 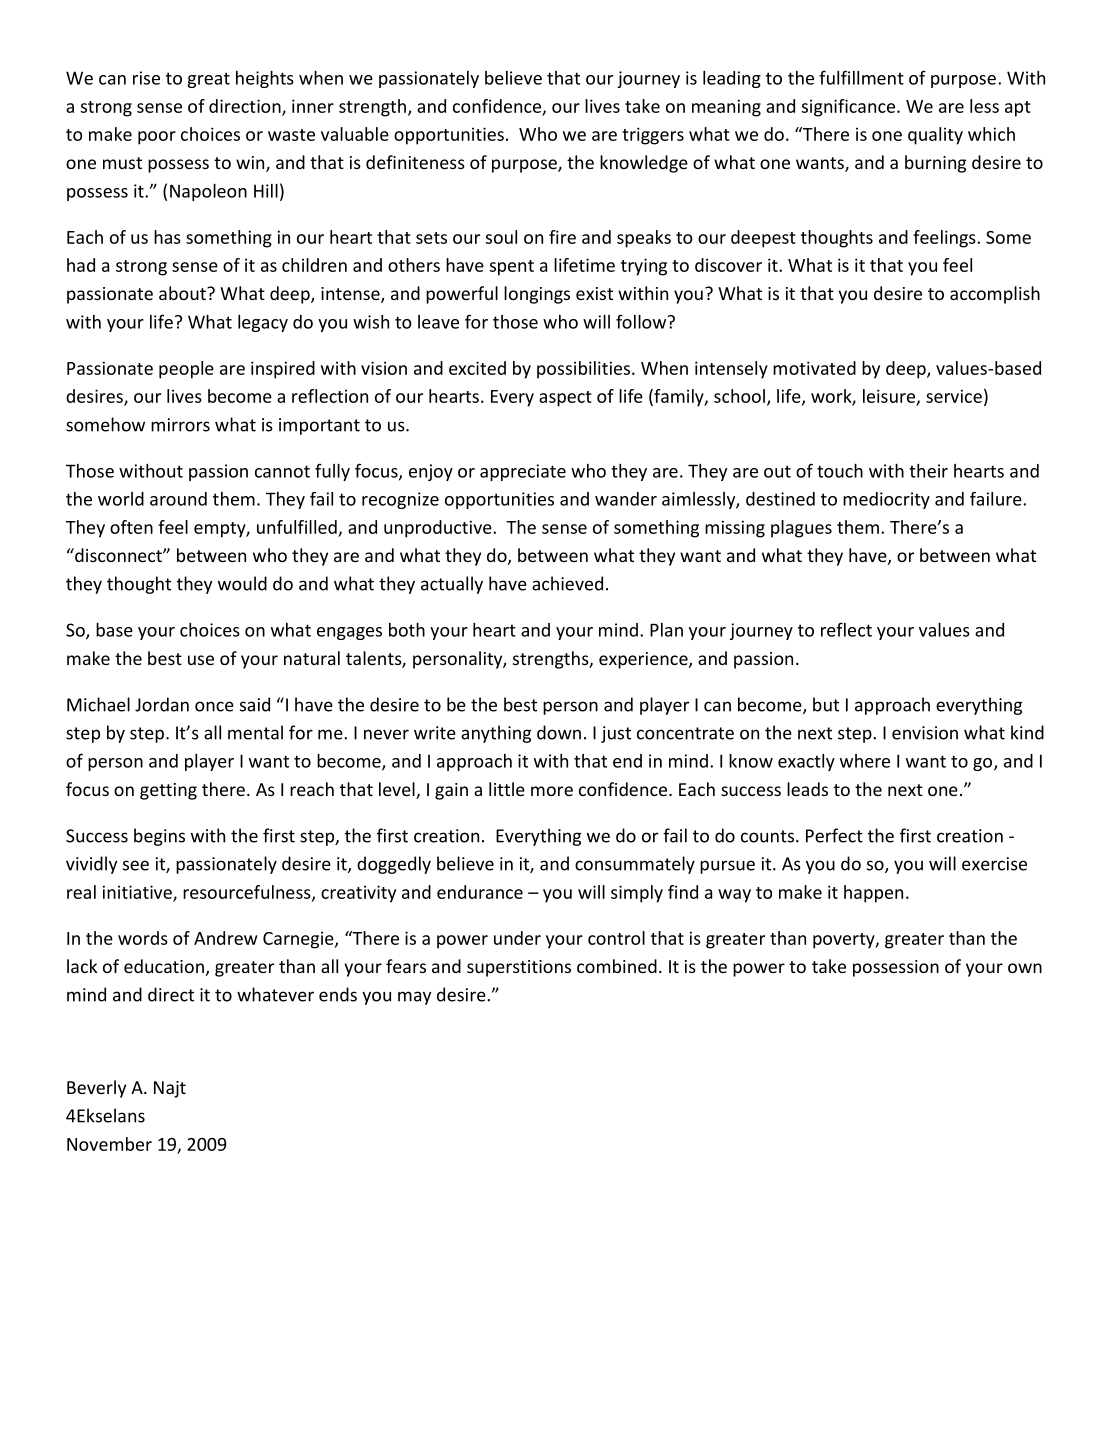 I want to click on plagues, so click(x=801, y=529).
